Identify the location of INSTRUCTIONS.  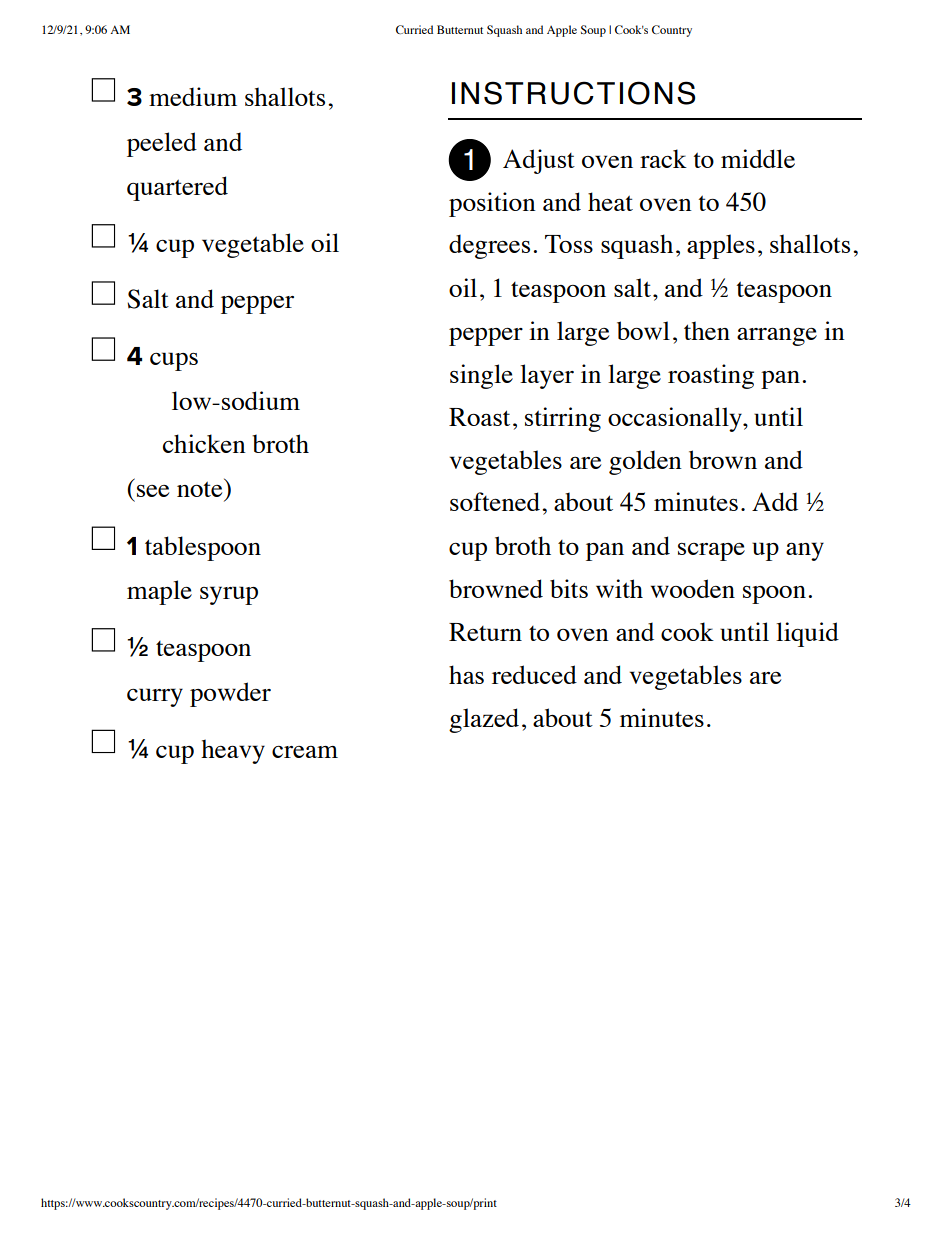
(573, 93).
